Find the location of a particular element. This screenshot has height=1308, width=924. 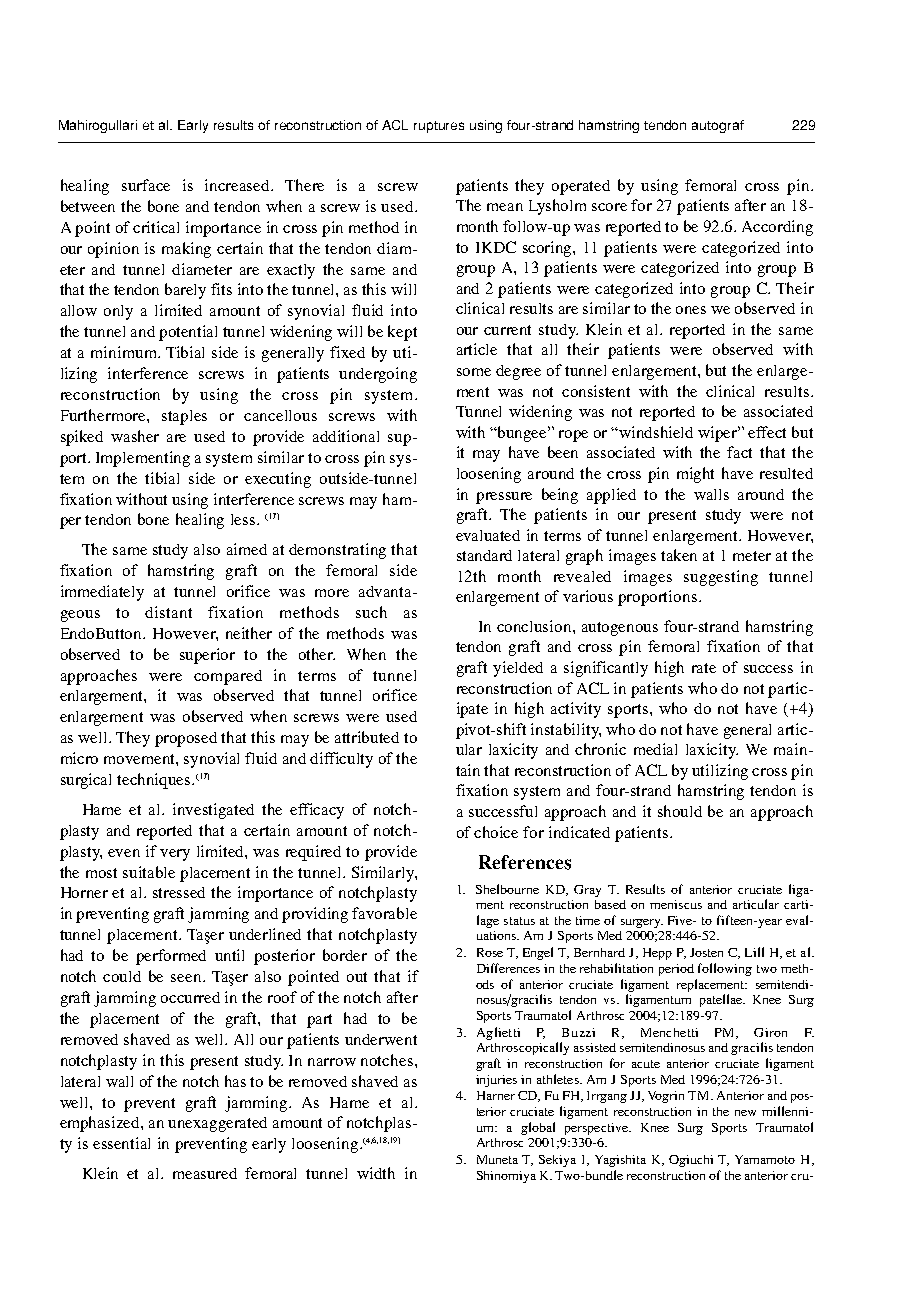

taken is located at coordinates (679, 555).
